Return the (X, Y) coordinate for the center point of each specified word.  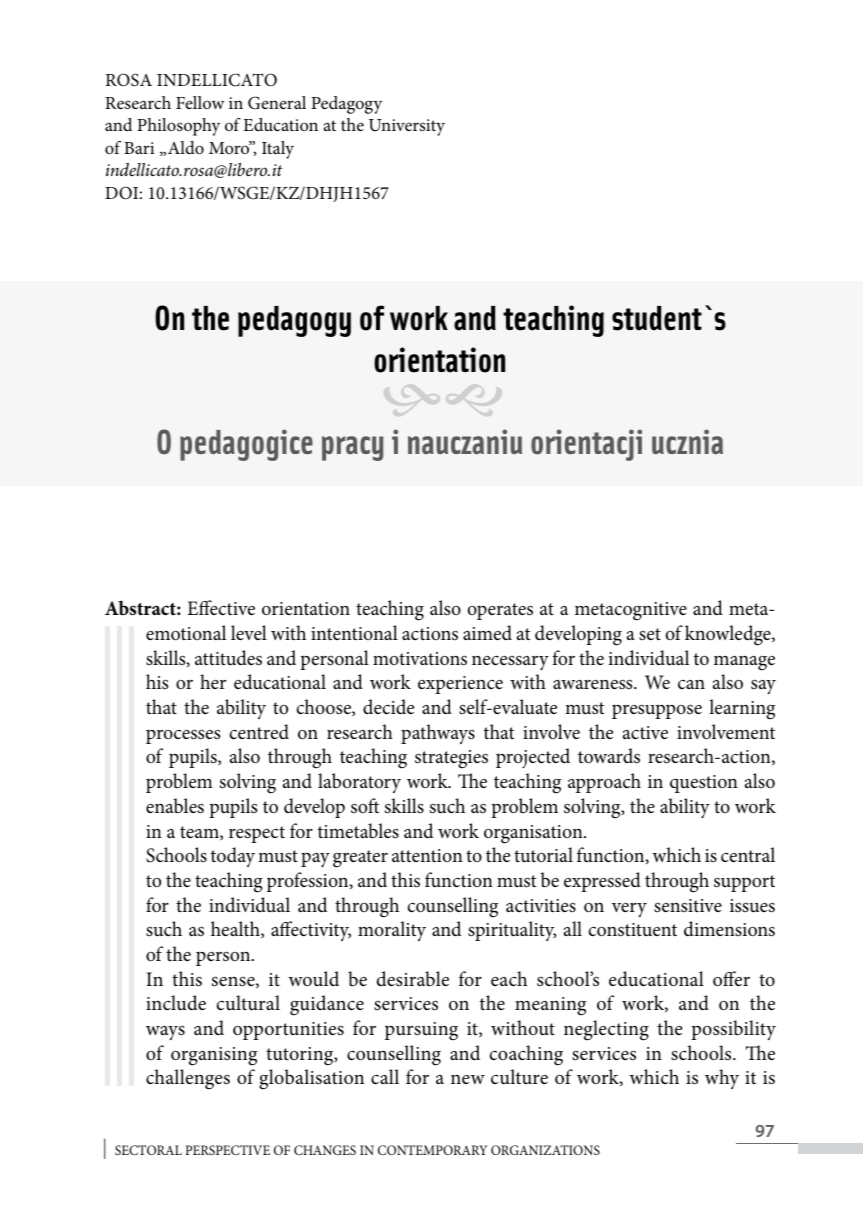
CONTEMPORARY (432, 1150)
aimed (487, 632)
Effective (221, 607)
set (650, 634)
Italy (278, 150)
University (407, 127)
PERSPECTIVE (227, 1150)
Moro (230, 147)
